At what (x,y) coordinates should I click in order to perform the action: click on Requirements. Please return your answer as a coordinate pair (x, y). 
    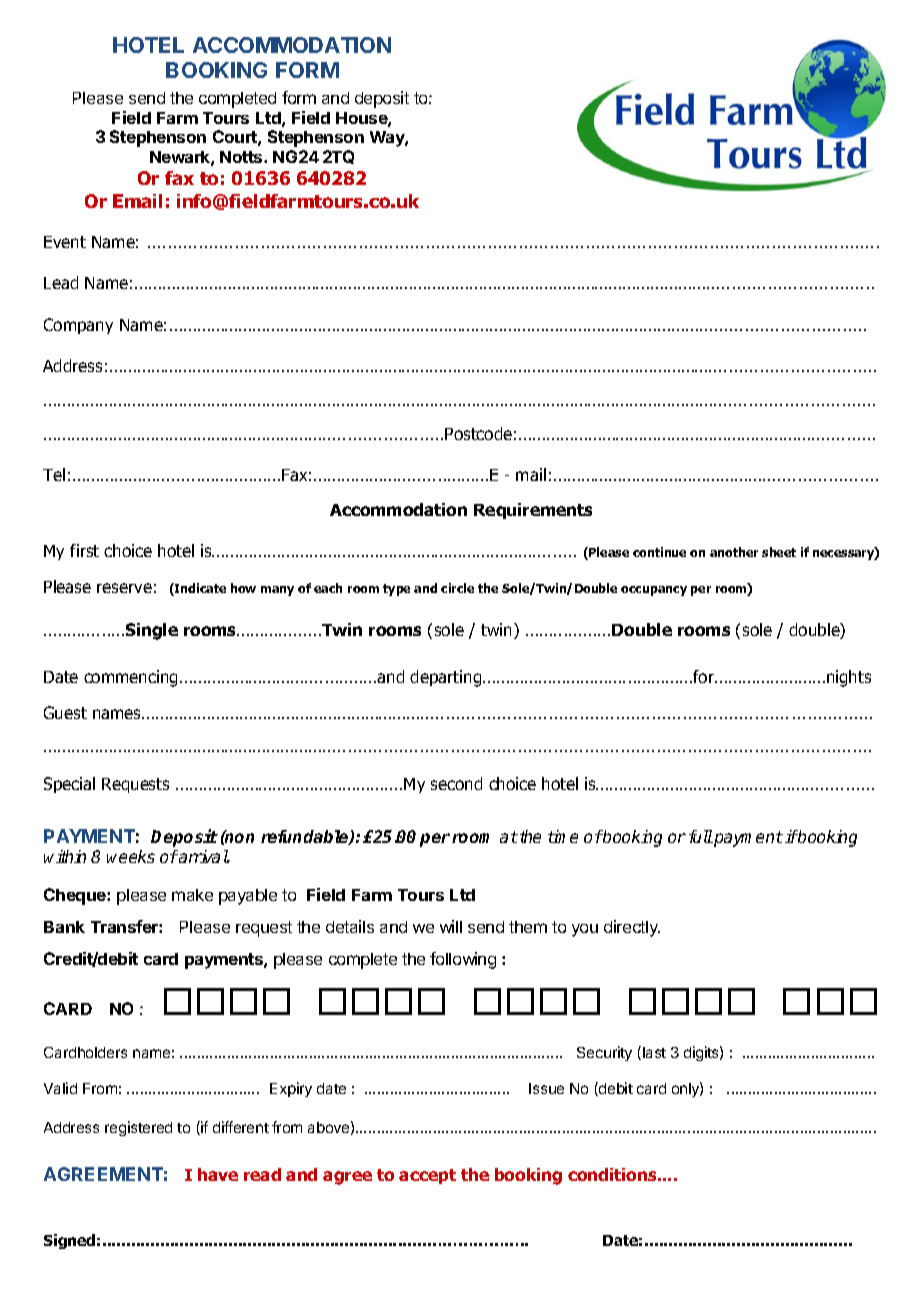
    Looking at the image, I should click on (533, 511).
